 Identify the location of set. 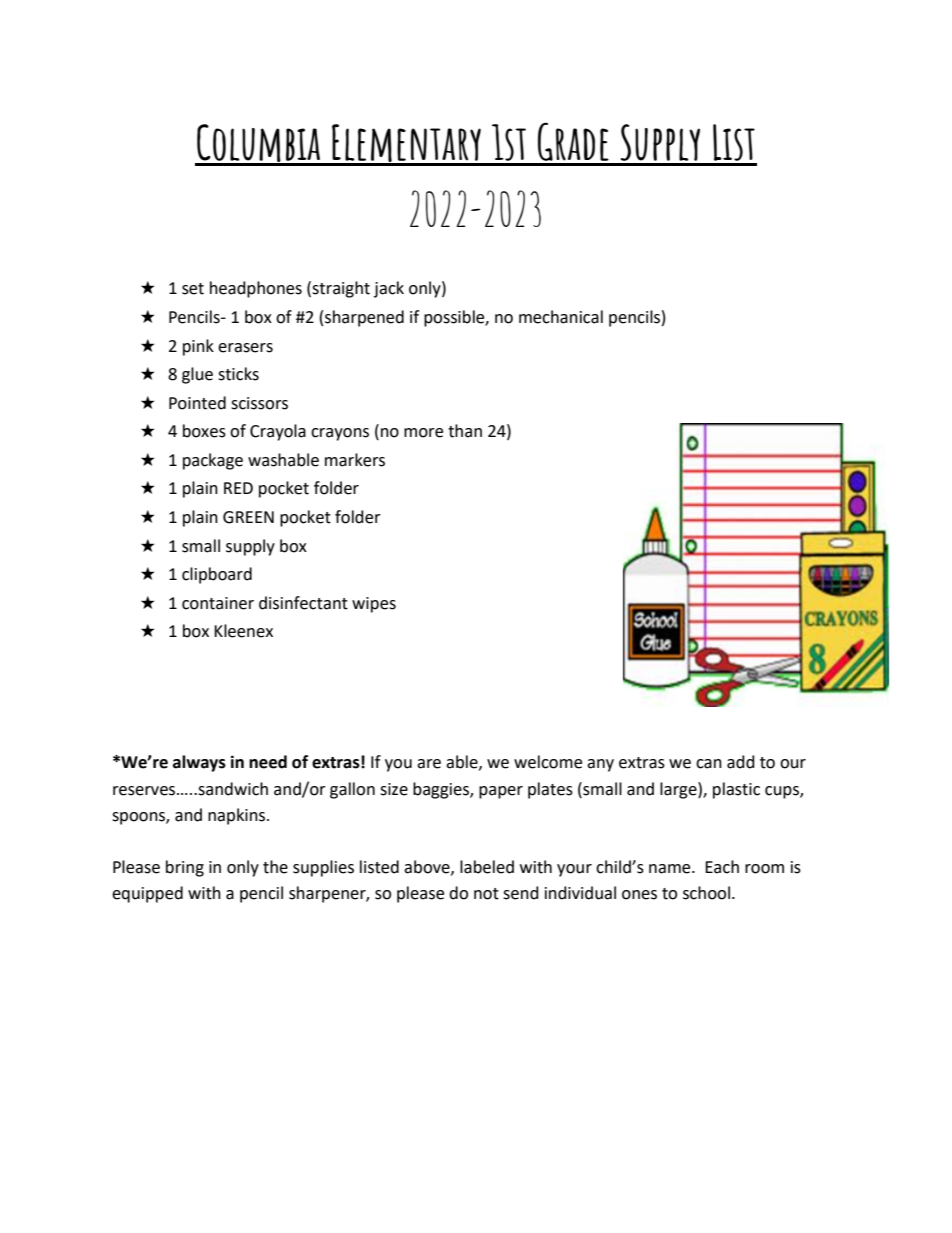
(193, 289).
